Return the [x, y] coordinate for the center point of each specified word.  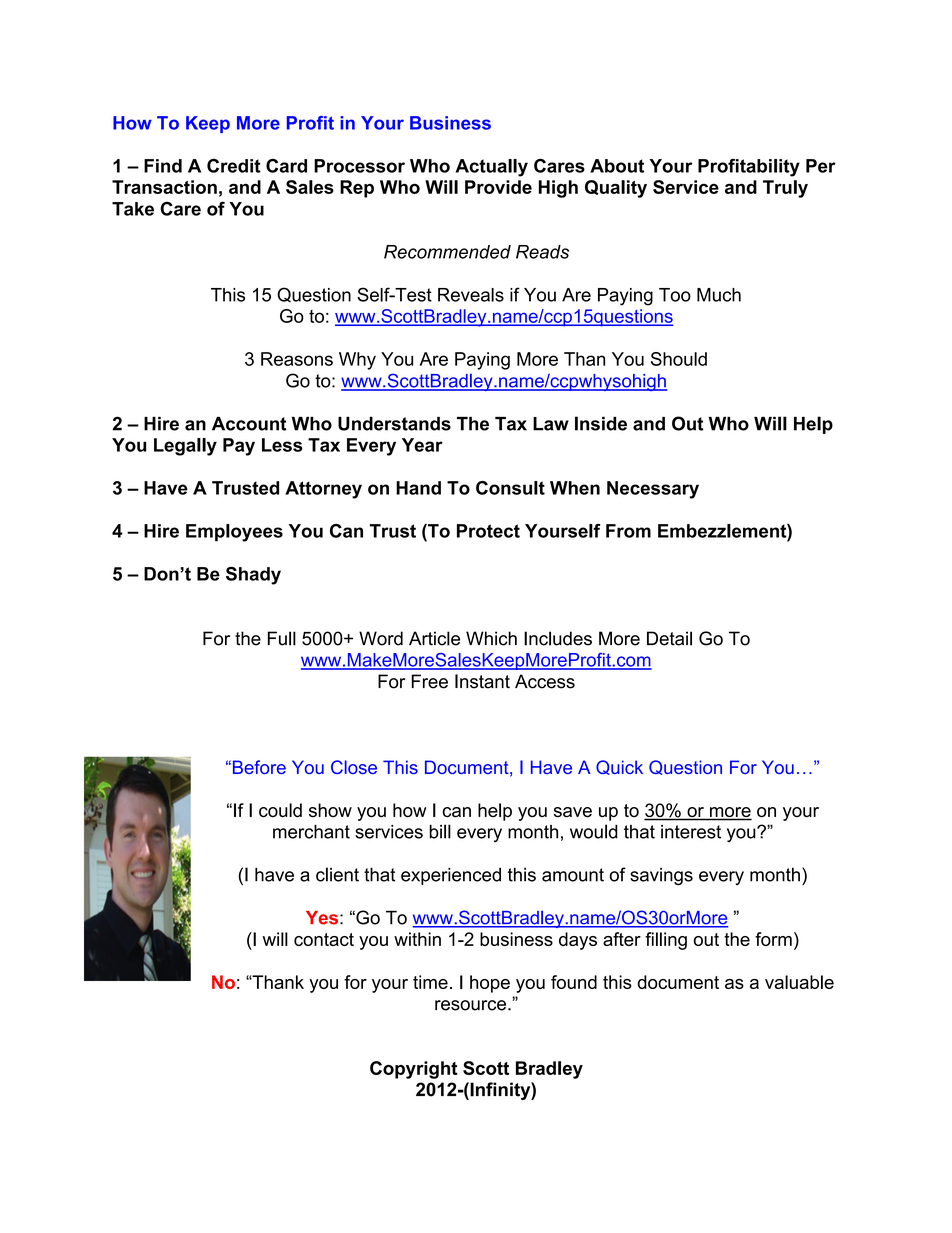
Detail [669, 638]
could [280, 810]
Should [679, 359]
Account [249, 424]
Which [491, 638]
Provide [498, 187]
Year [422, 445]
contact [324, 939]
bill [440, 831]
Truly [785, 189]
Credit [234, 165]
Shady [253, 576]
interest [691, 832]
